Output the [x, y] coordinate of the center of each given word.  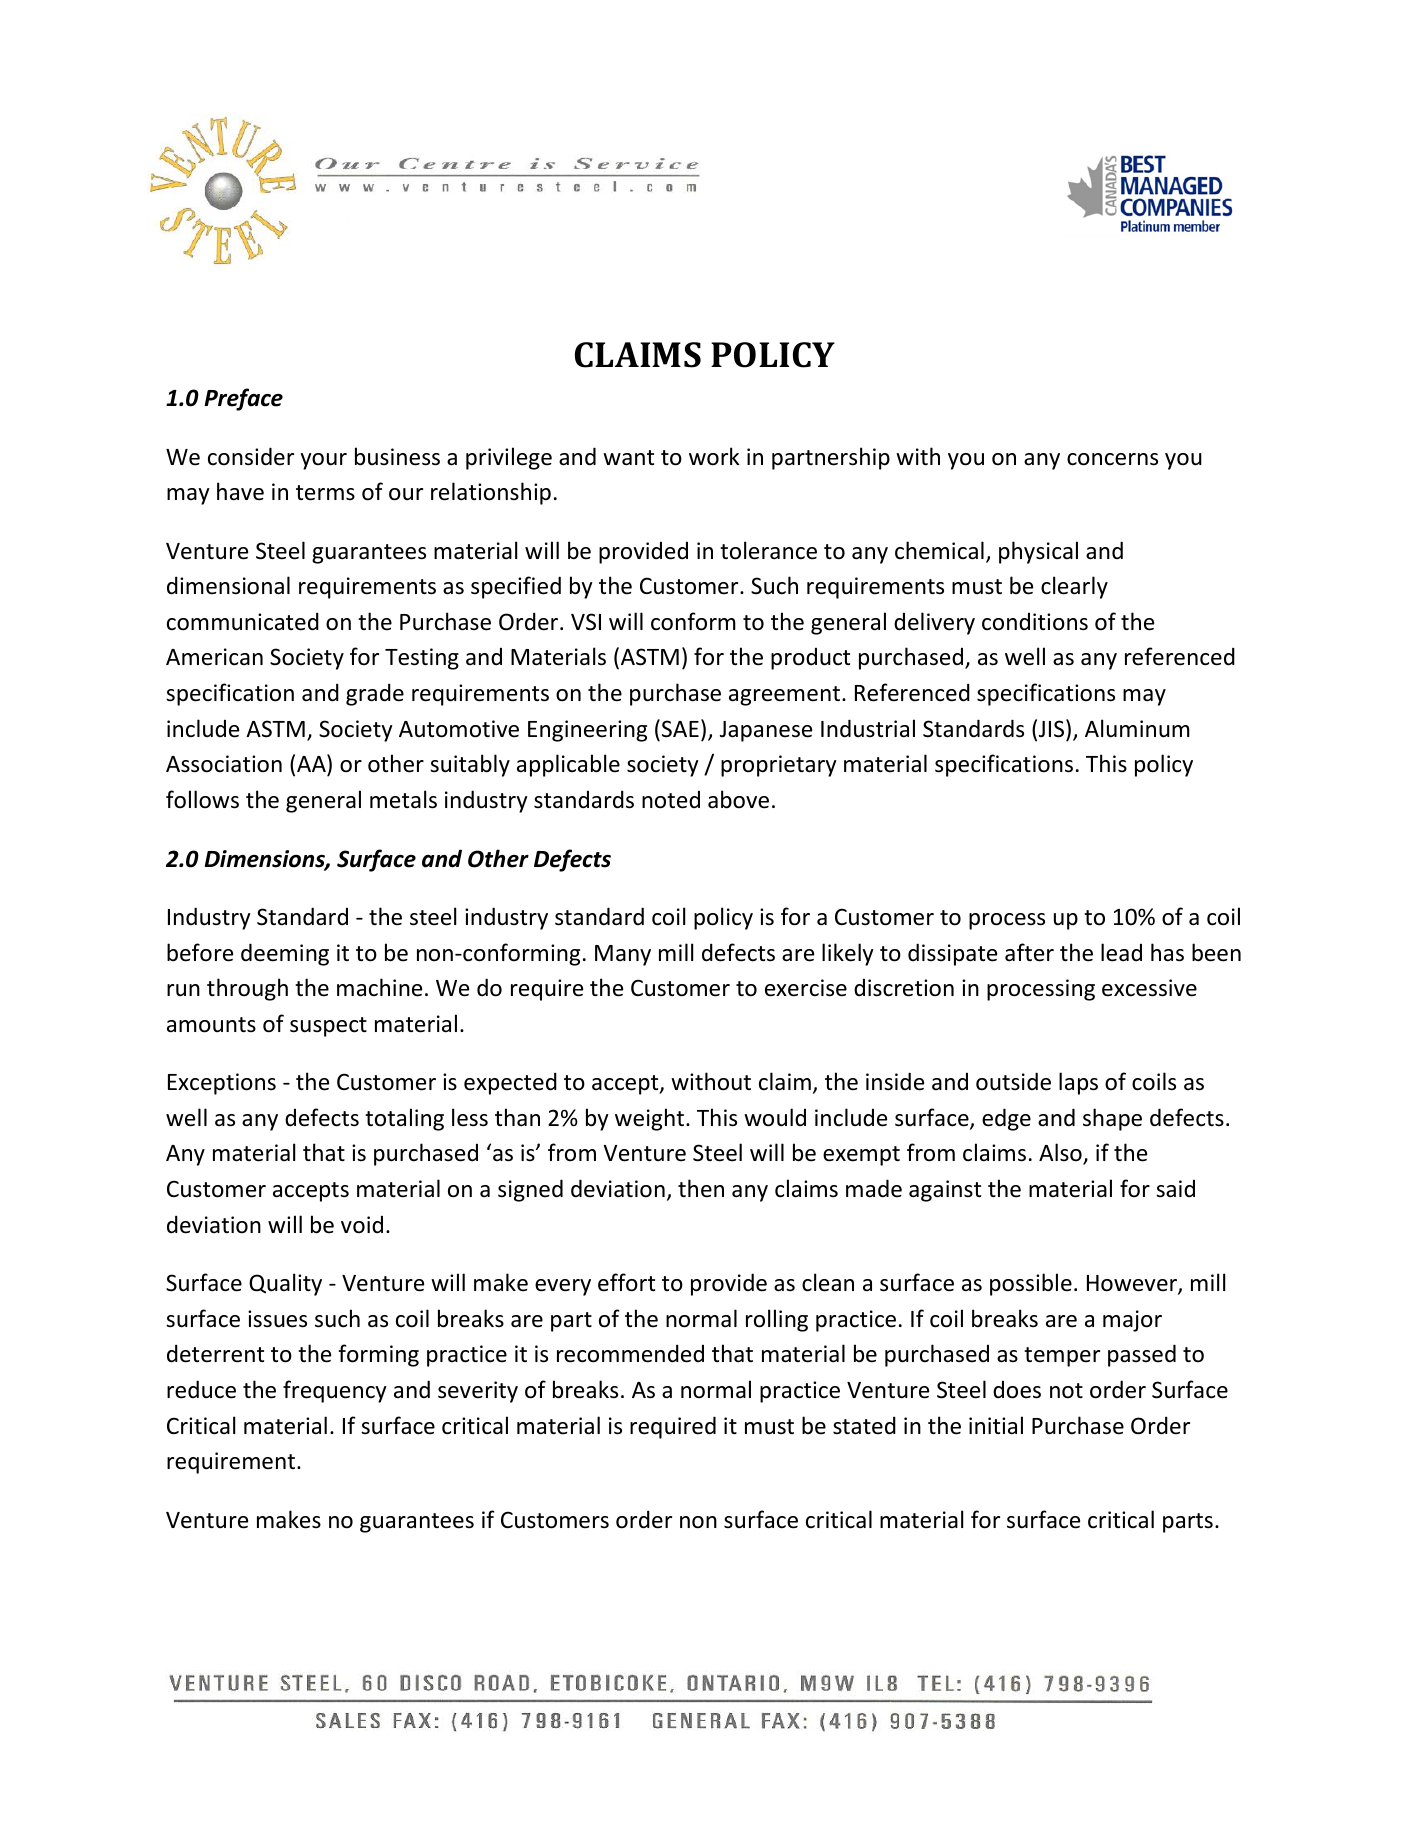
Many [623, 955]
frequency [335, 1391]
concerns [1112, 459]
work [714, 456]
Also [1061, 1154]
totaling [404, 1119]
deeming [285, 954]
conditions [1035, 622]
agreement [786, 696]
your [323, 461]
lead [1121, 952]
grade [375, 694]
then [701, 1188]
